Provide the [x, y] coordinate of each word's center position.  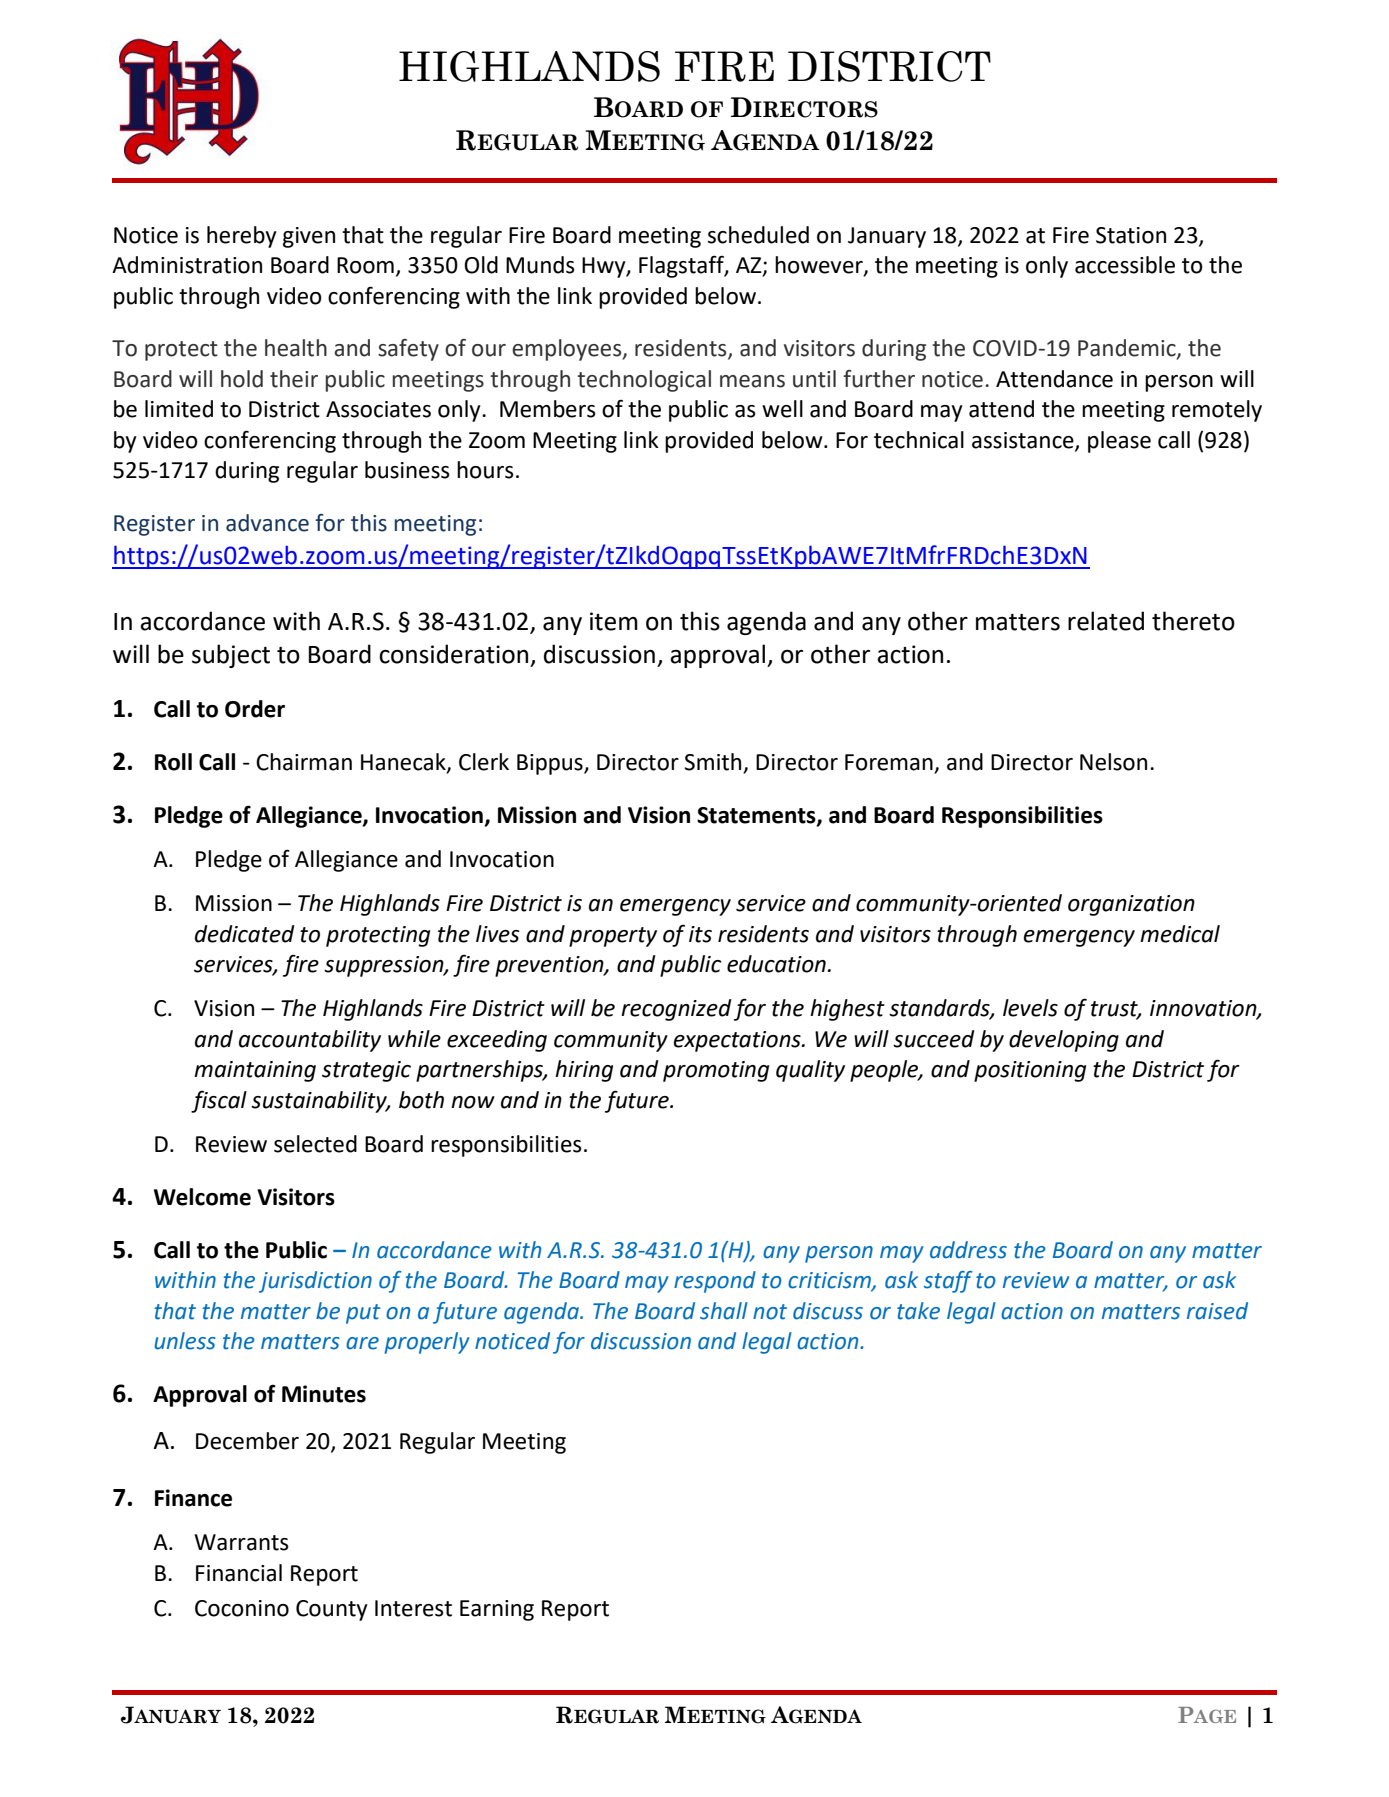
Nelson [1113, 762]
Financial [239, 1573]
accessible [1125, 265]
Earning [497, 1610]
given [309, 237]
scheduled [758, 235]
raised [1217, 1311]
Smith [714, 763]
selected [315, 1144]
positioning [1030, 1071]
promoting [716, 1071]
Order [255, 709]
